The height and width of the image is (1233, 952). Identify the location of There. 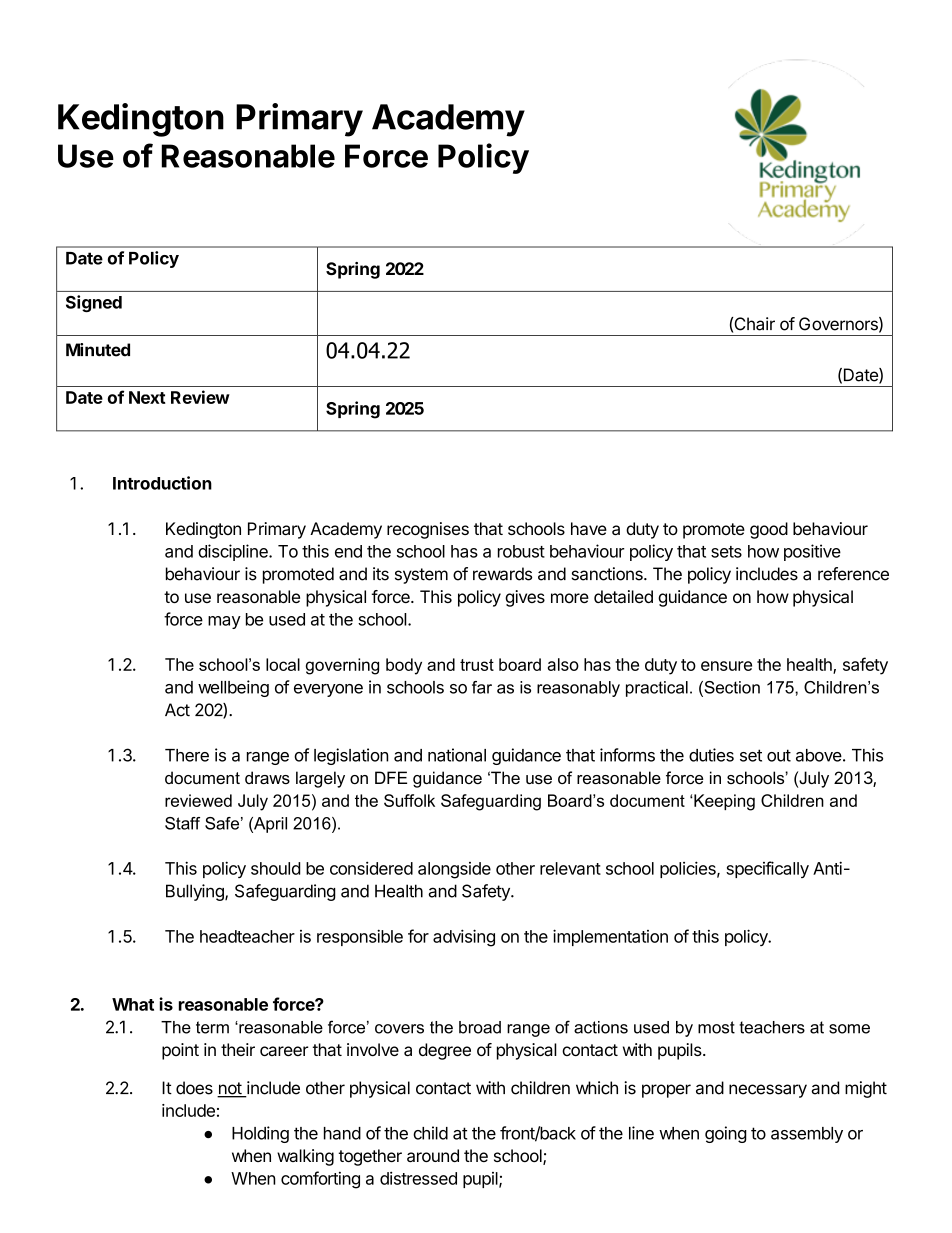
(187, 755).
